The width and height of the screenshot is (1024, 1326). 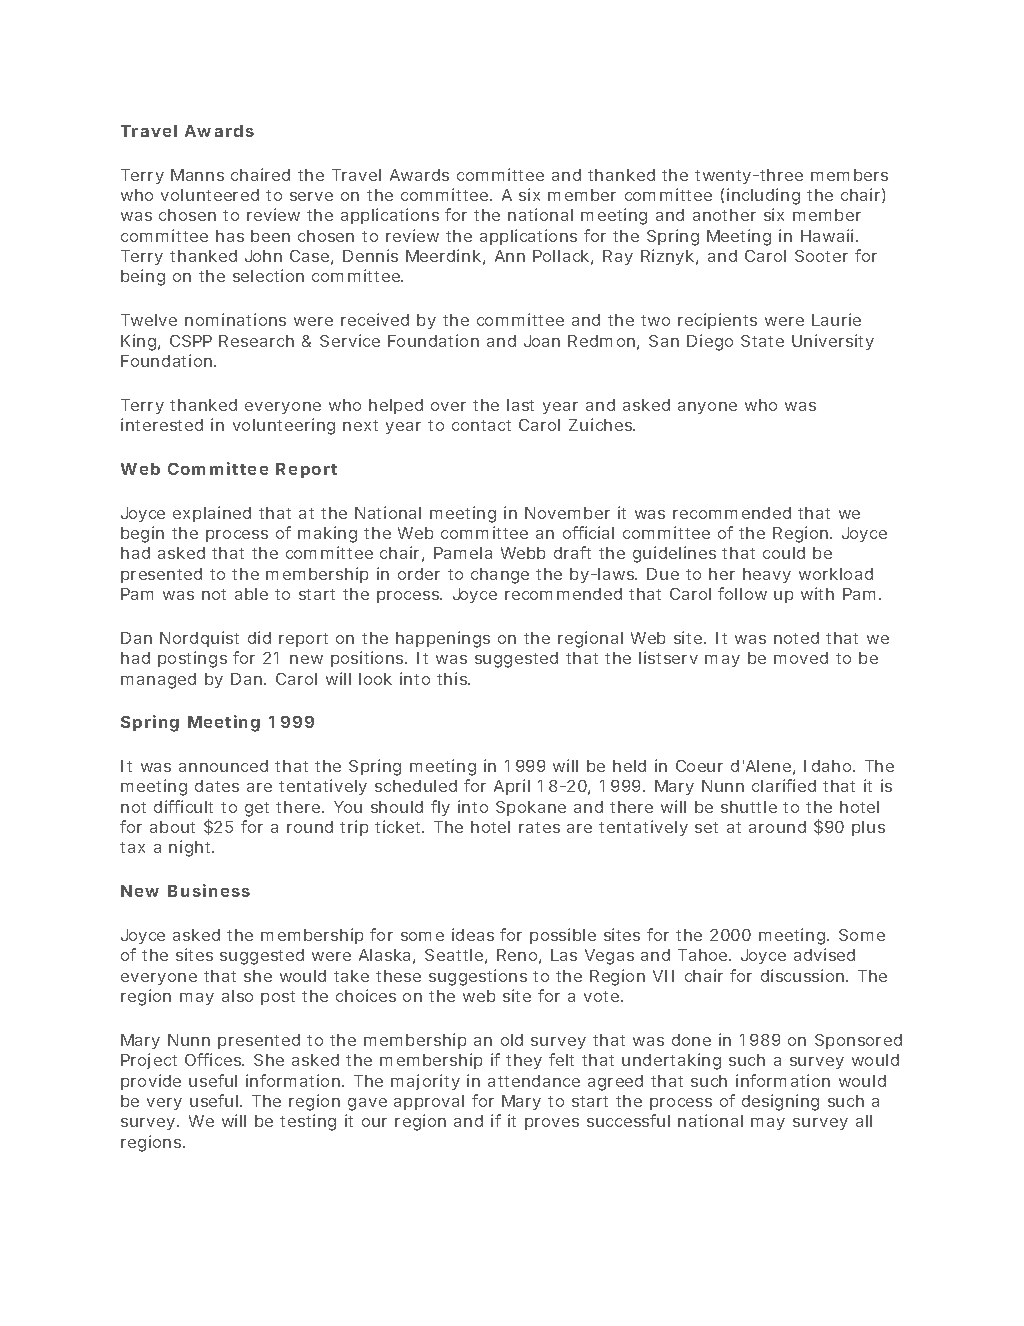 What do you see at coordinates (230, 236) in the screenshot?
I see `has` at bounding box center [230, 236].
